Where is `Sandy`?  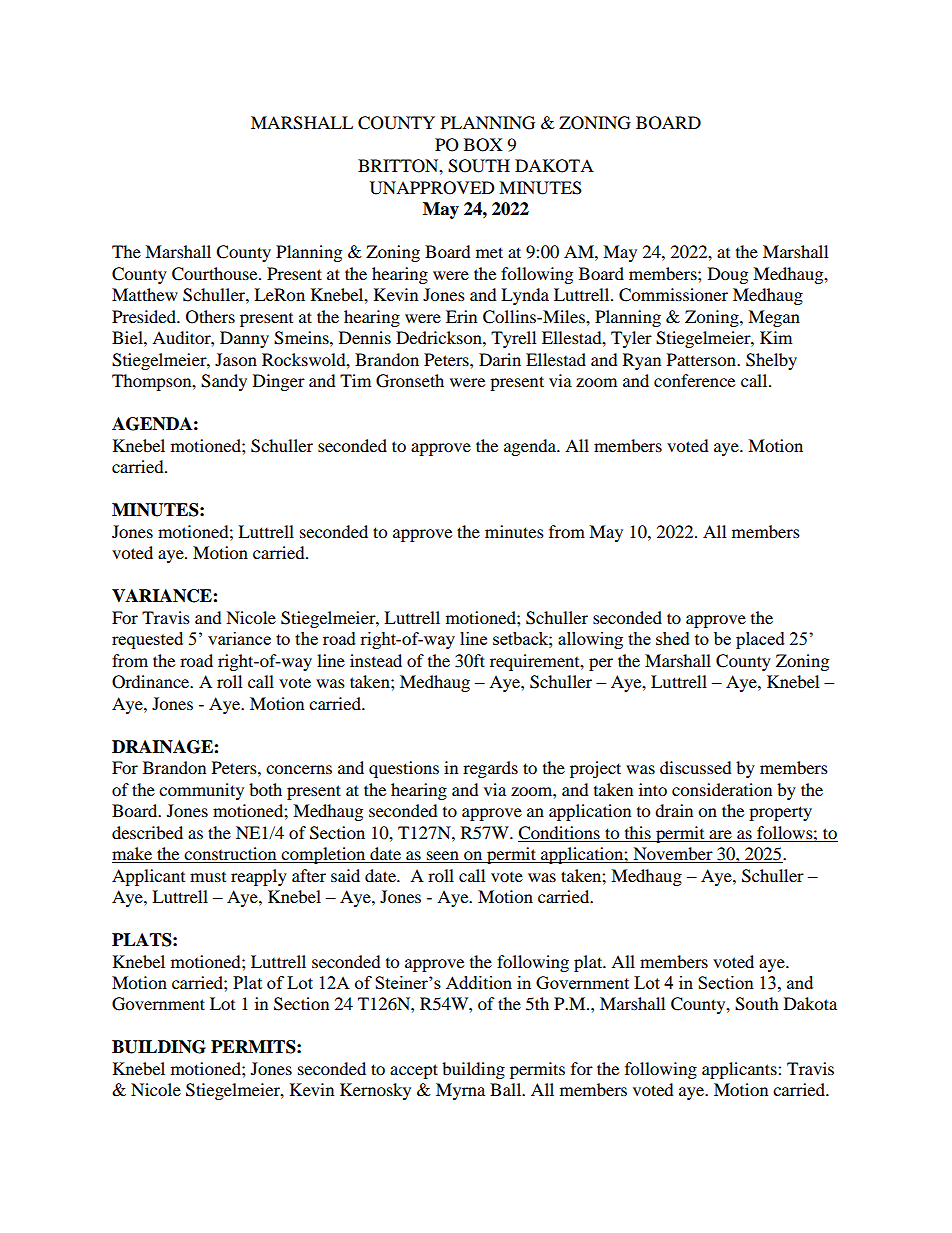 Sandy is located at coordinates (224, 382).
